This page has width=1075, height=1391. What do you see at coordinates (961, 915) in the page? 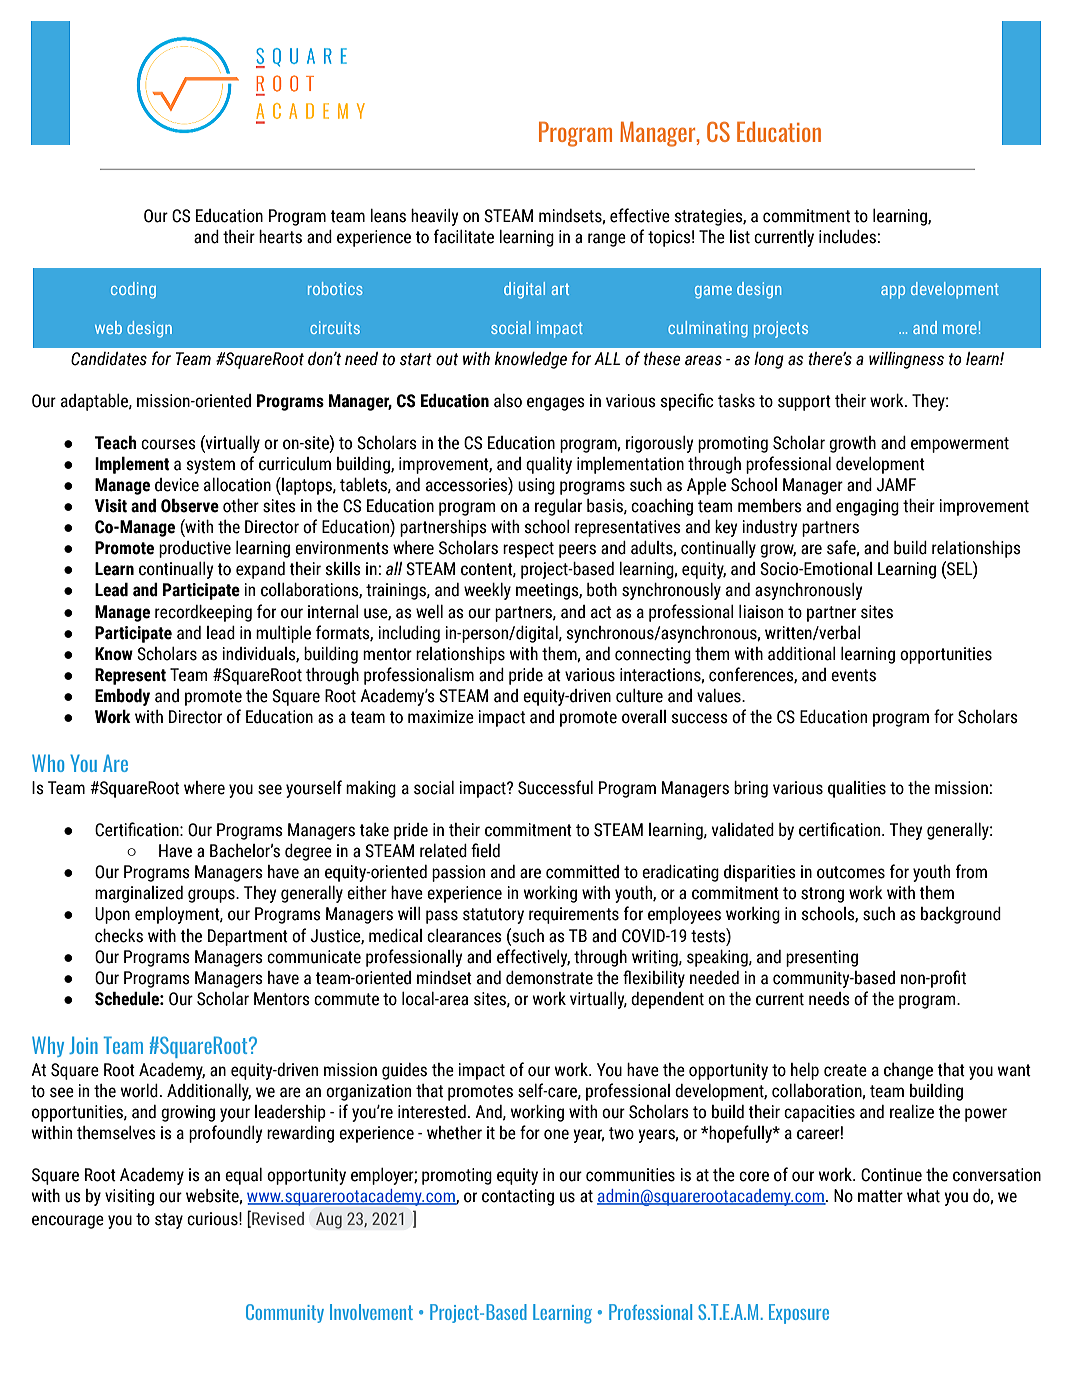
I see `background` at bounding box center [961, 915].
